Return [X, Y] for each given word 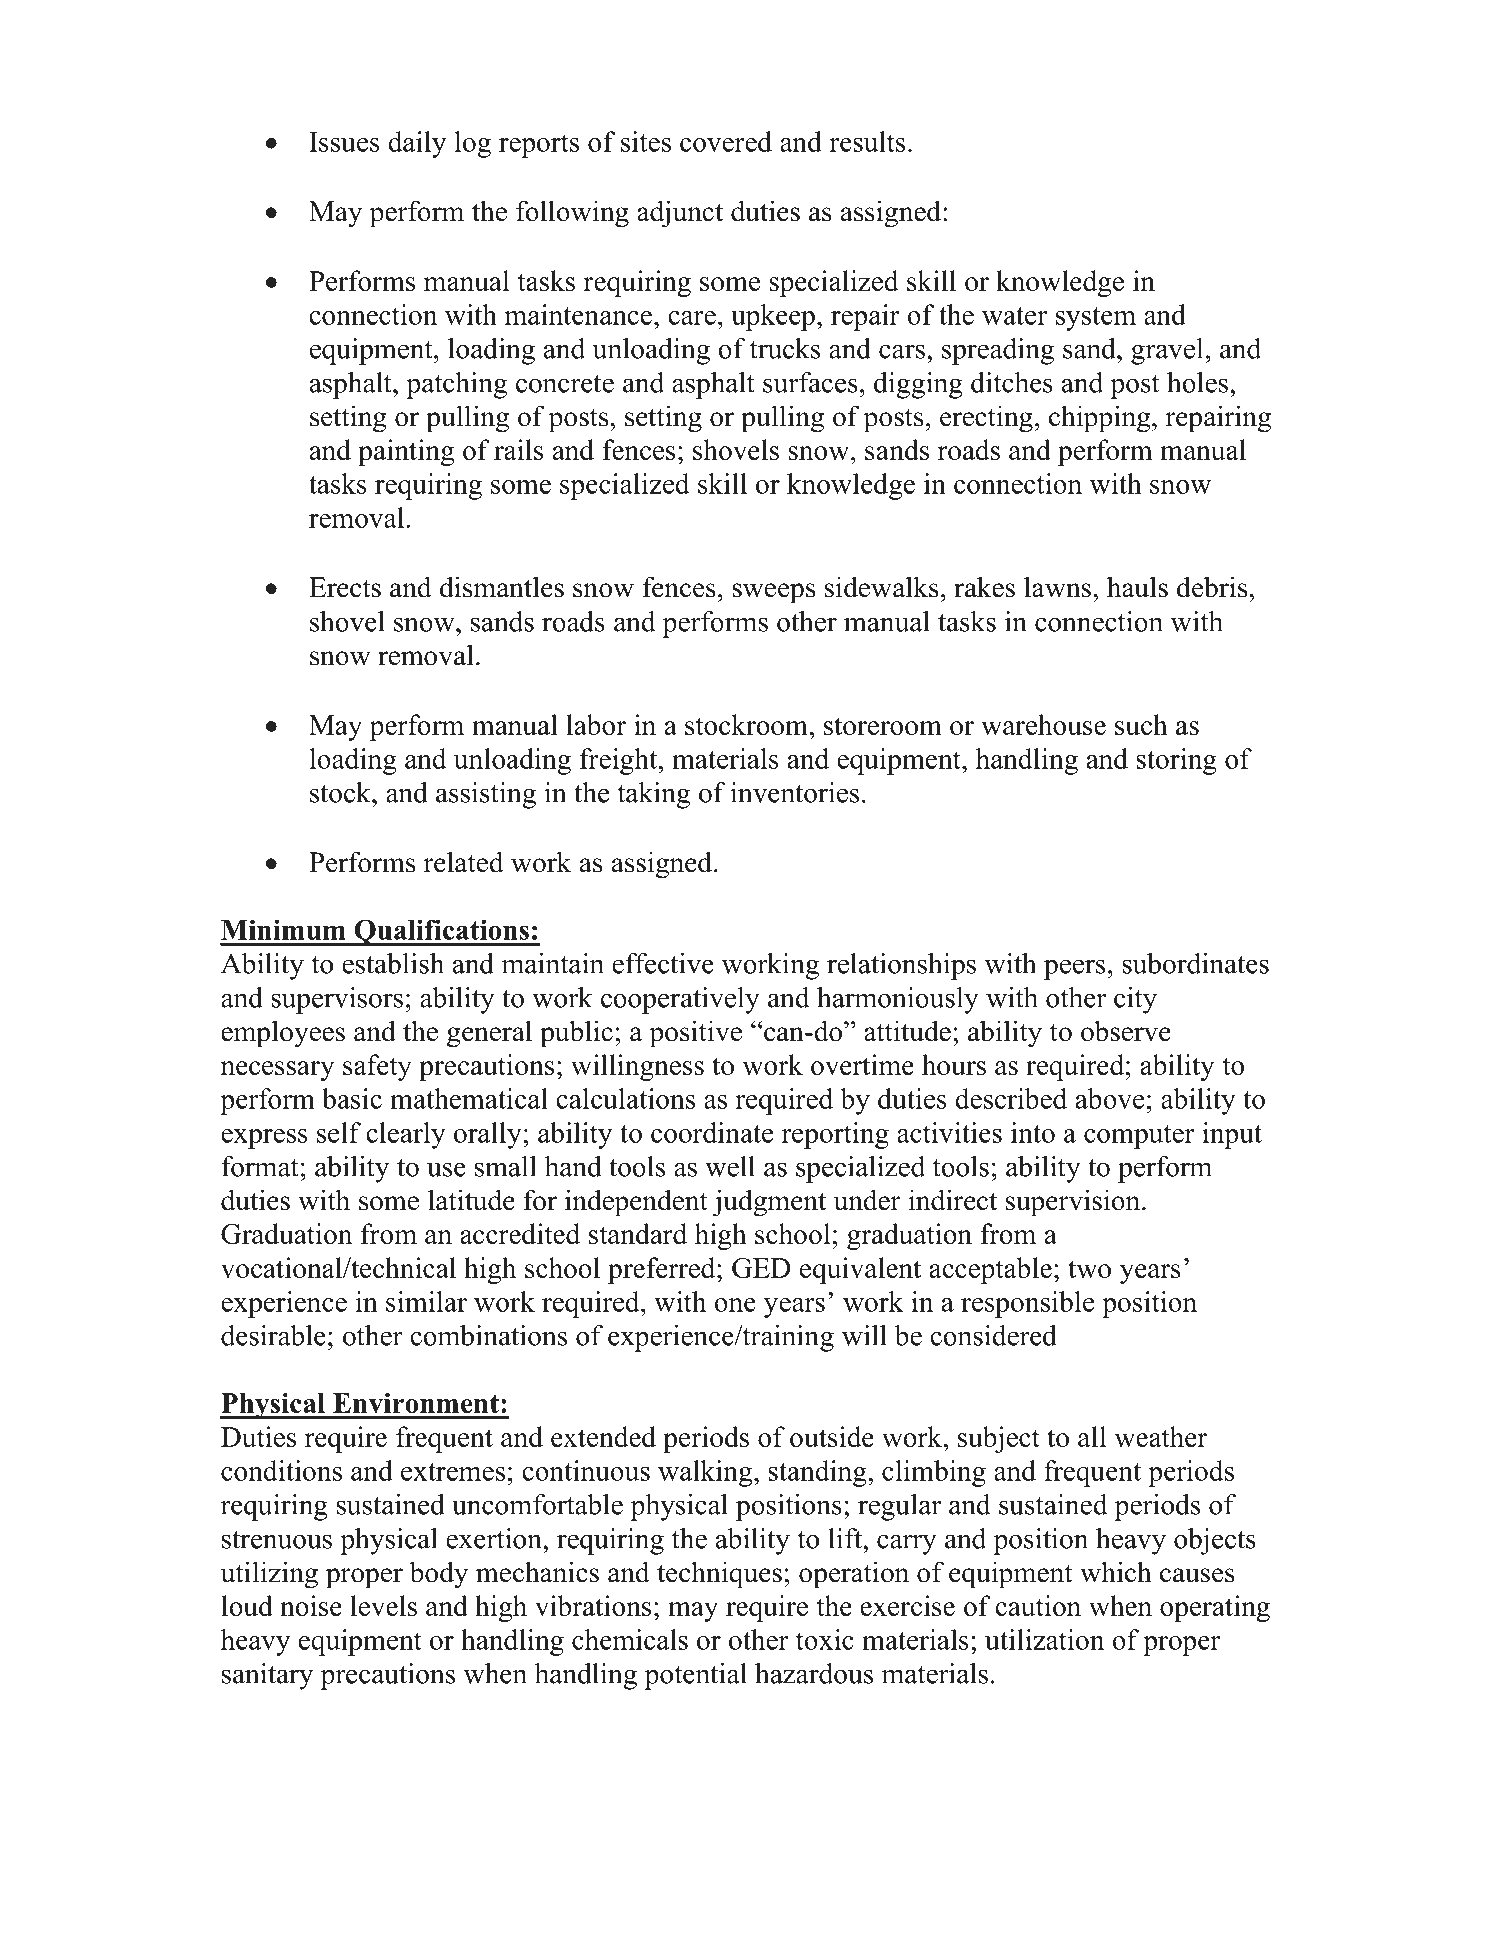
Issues [344, 142]
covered [726, 141]
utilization [1044, 1639]
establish [393, 963]
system [1096, 319]
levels [383, 1605]
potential [696, 1676]
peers [1074, 969]
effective [663, 963]
